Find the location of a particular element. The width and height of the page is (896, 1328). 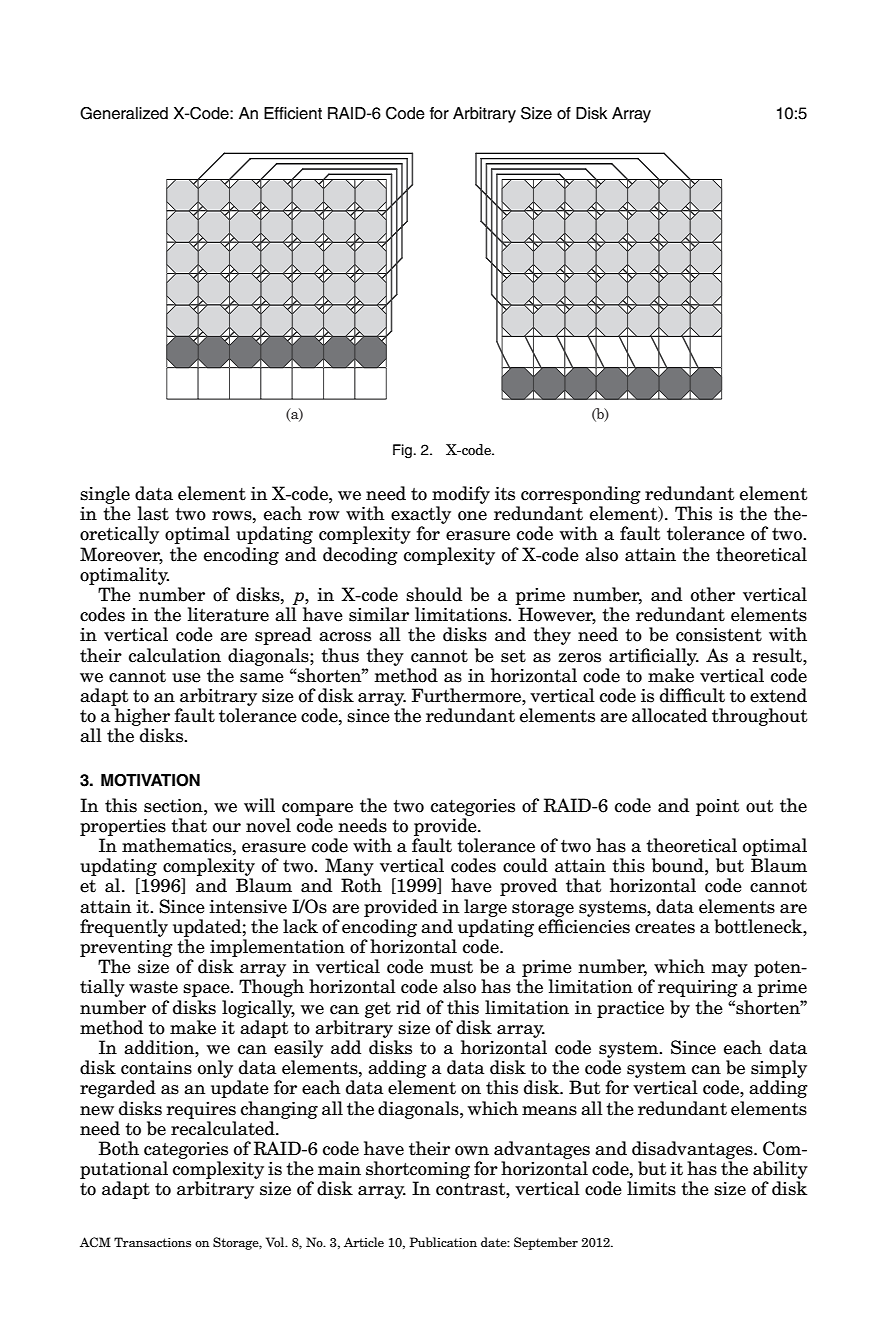

Efficient is located at coordinates (293, 113).
